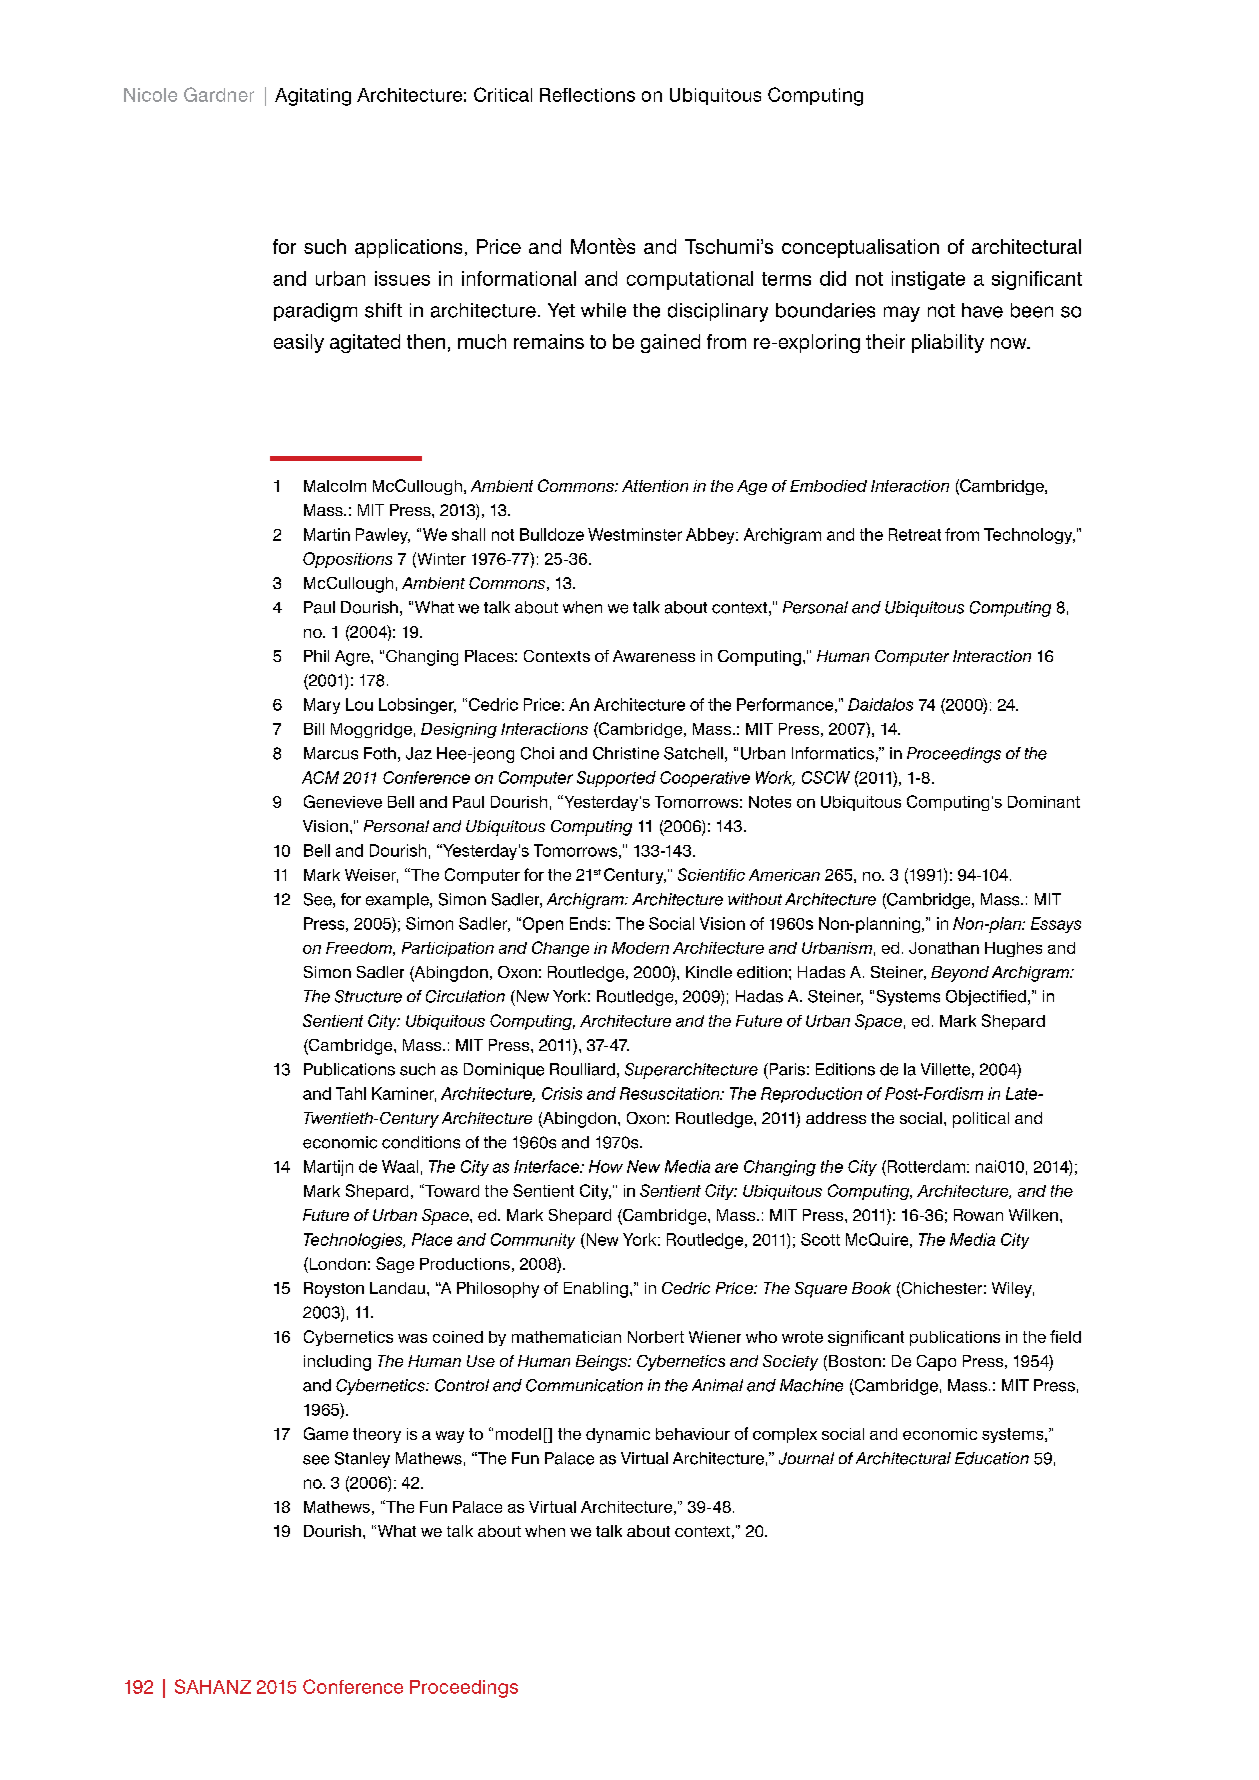 This screenshot has width=1259, height=1780. What do you see at coordinates (320, 777) in the screenshot?
I see `ACM` at bounding box center [320, 777].
